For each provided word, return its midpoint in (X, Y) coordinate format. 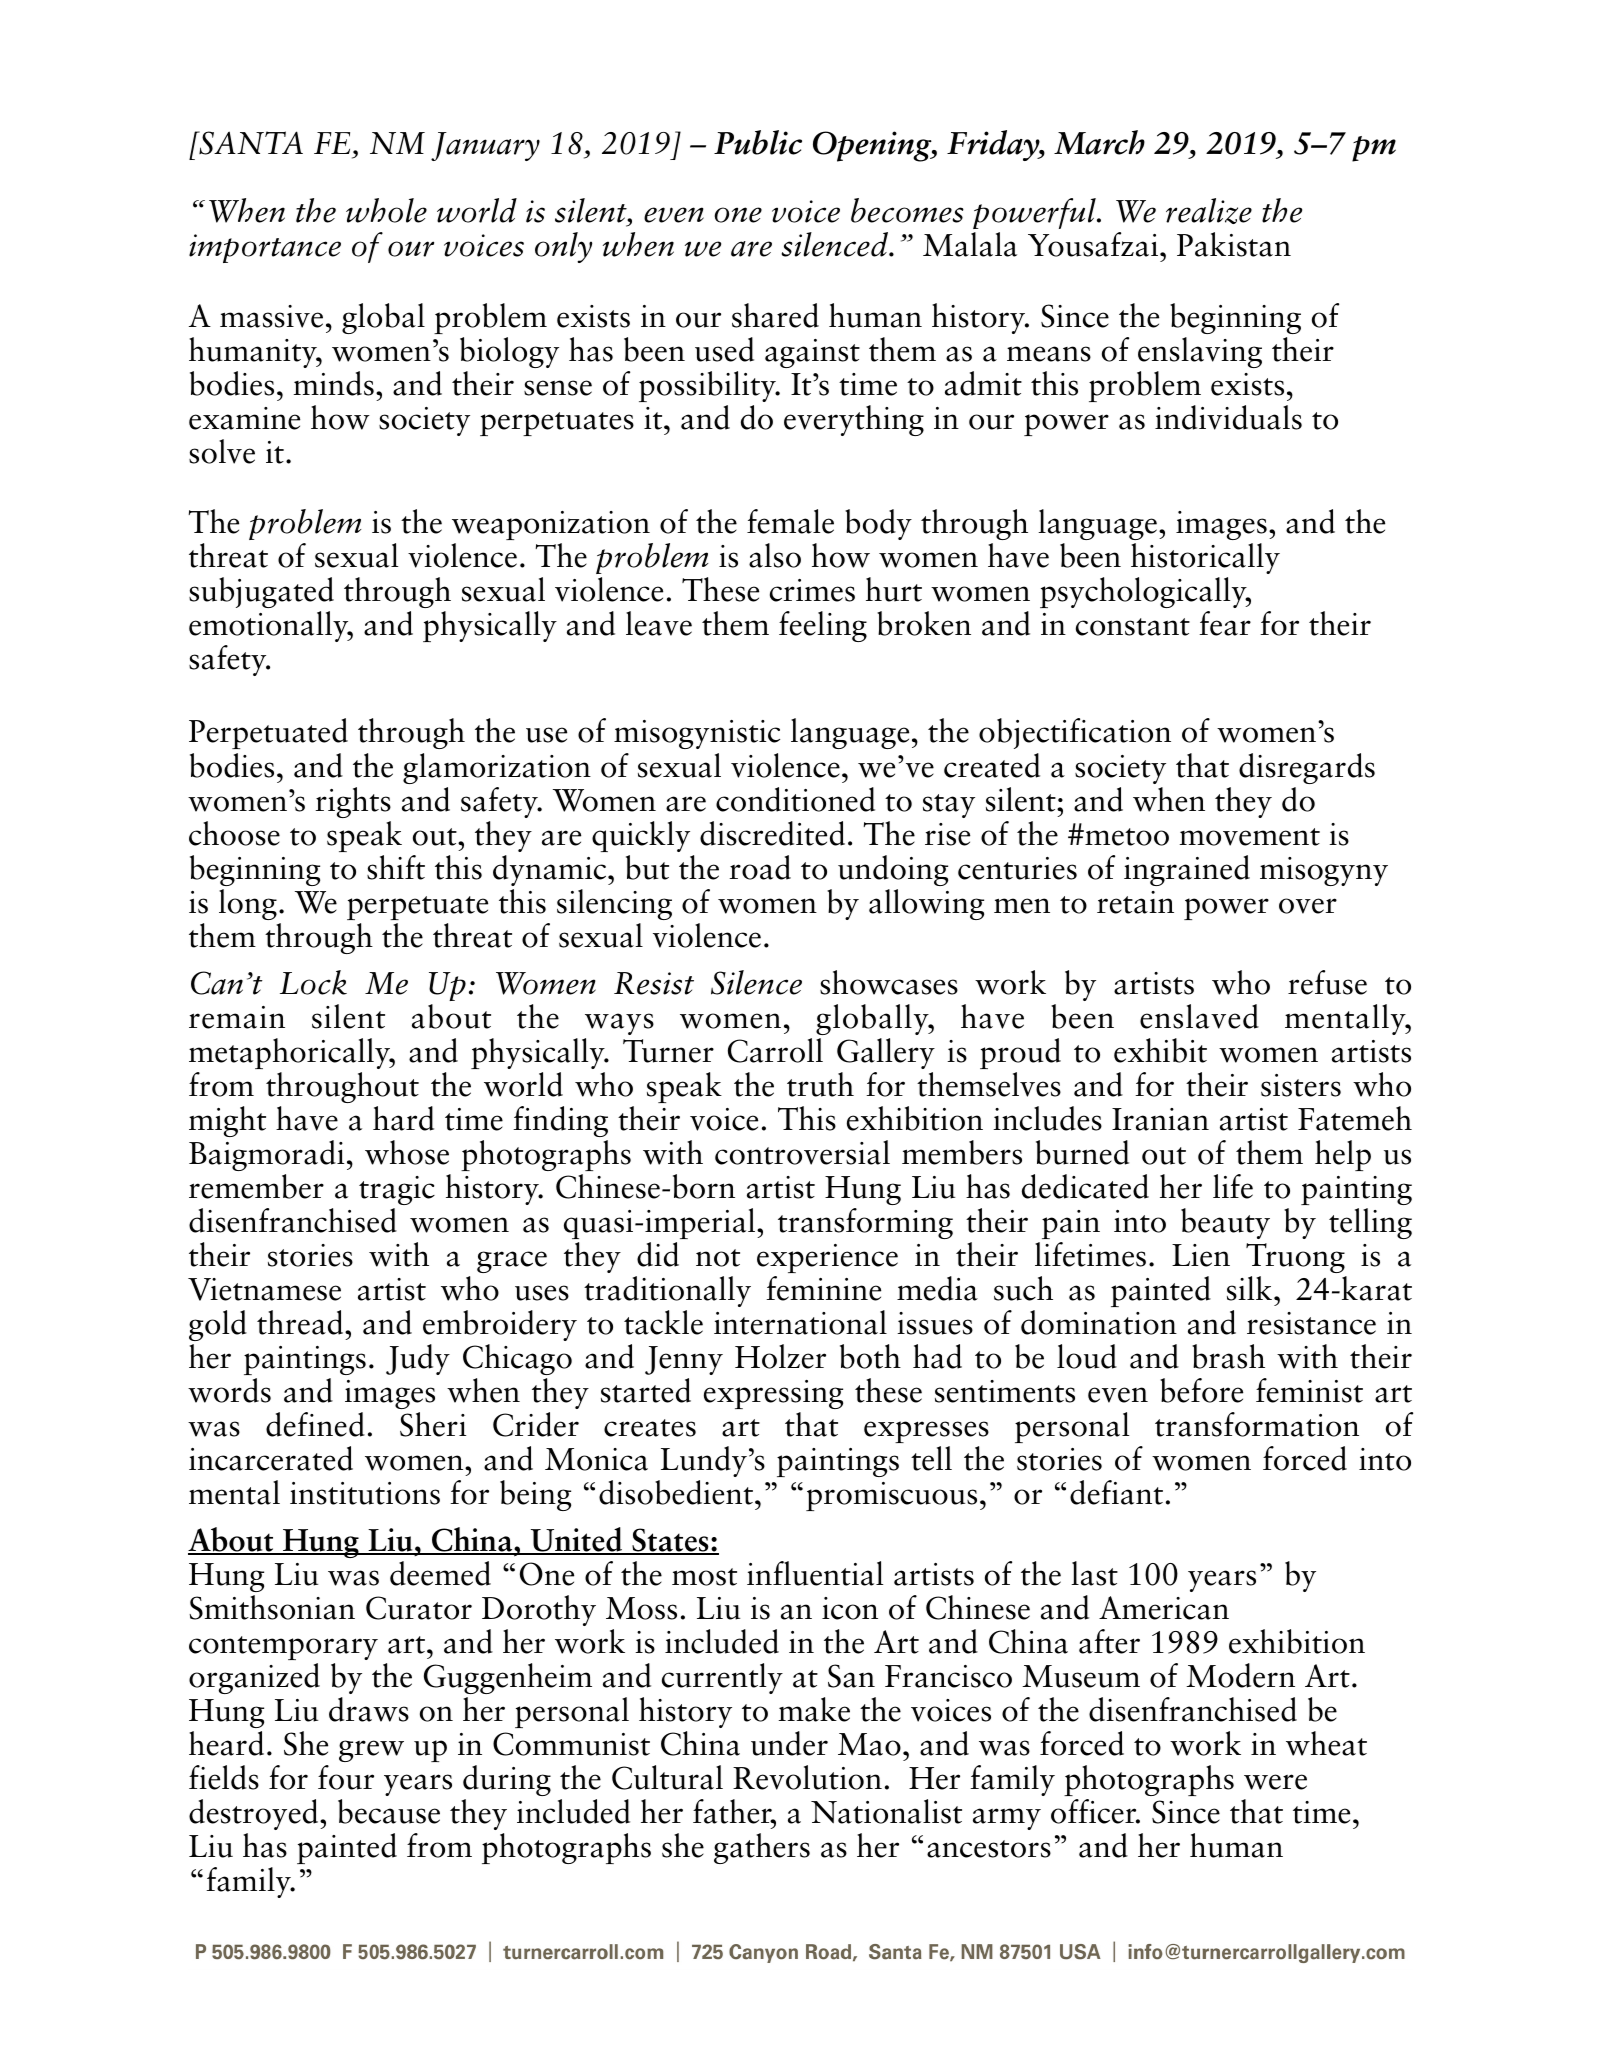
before (1201, 1390)
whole (386, 210)
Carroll (775, 1050)
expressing (773, 1394)
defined (315, 1424)
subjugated (261, 592)
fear (1225, 623)
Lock (313, 982)
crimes (812, 590)
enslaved (1199, 1016)
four (346, 1777)
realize (1209, 211)
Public (758, 142)
